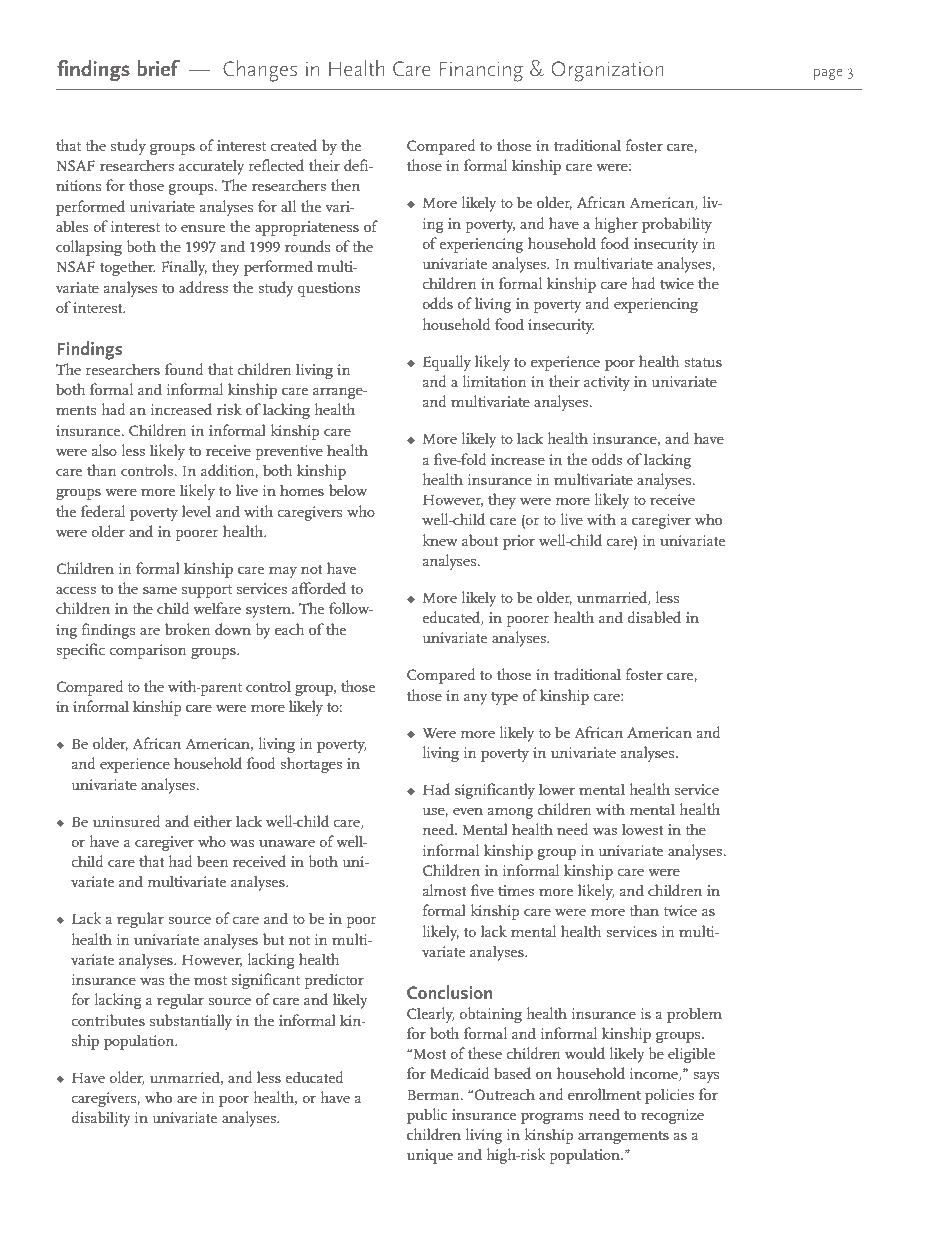  What do you see at coordinates (643, 829) in the page?
I see `lowest` at bounding box center [643, 829].
